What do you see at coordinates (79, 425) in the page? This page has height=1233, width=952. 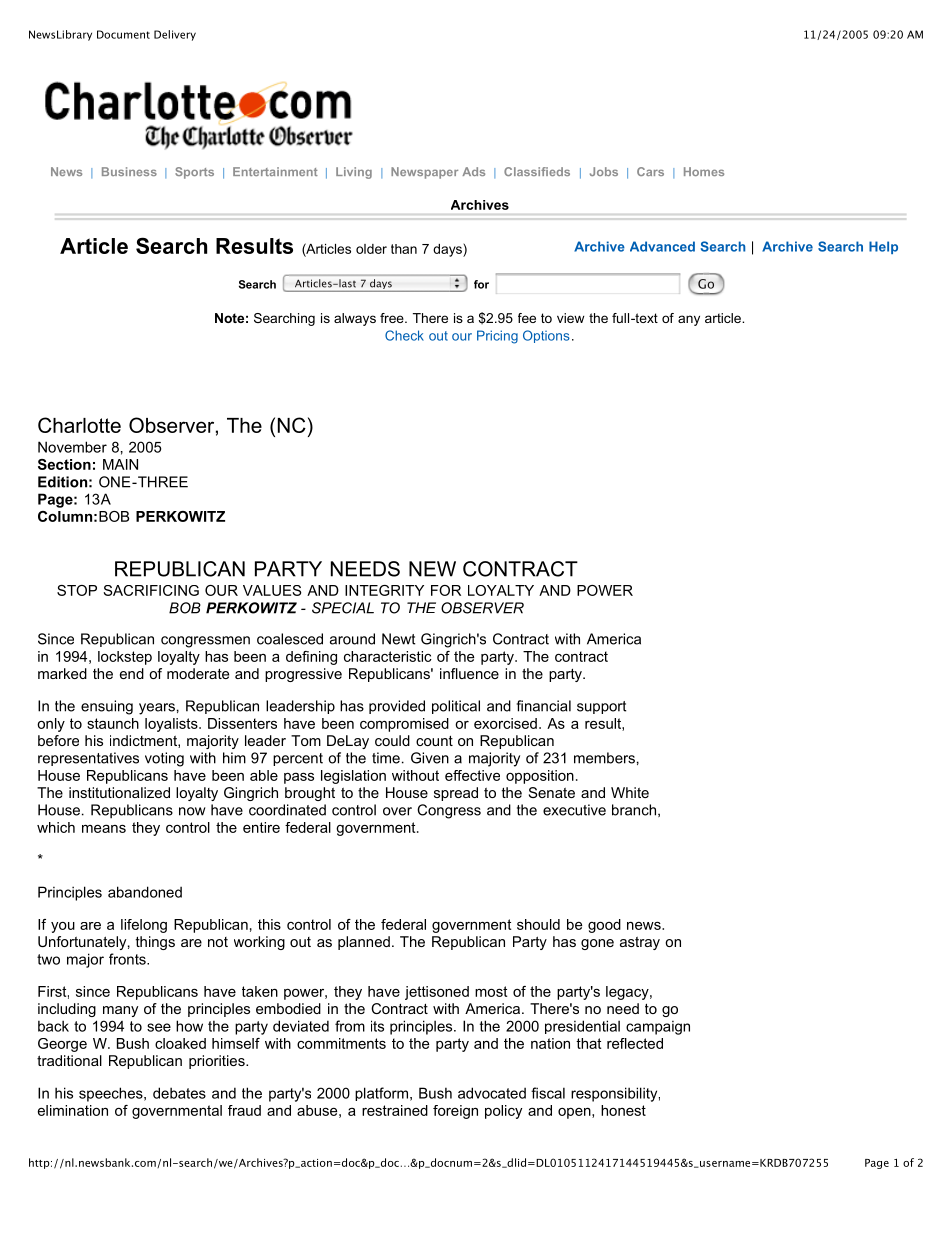 I see `Charlotte` at bounding box center [79, 425].
